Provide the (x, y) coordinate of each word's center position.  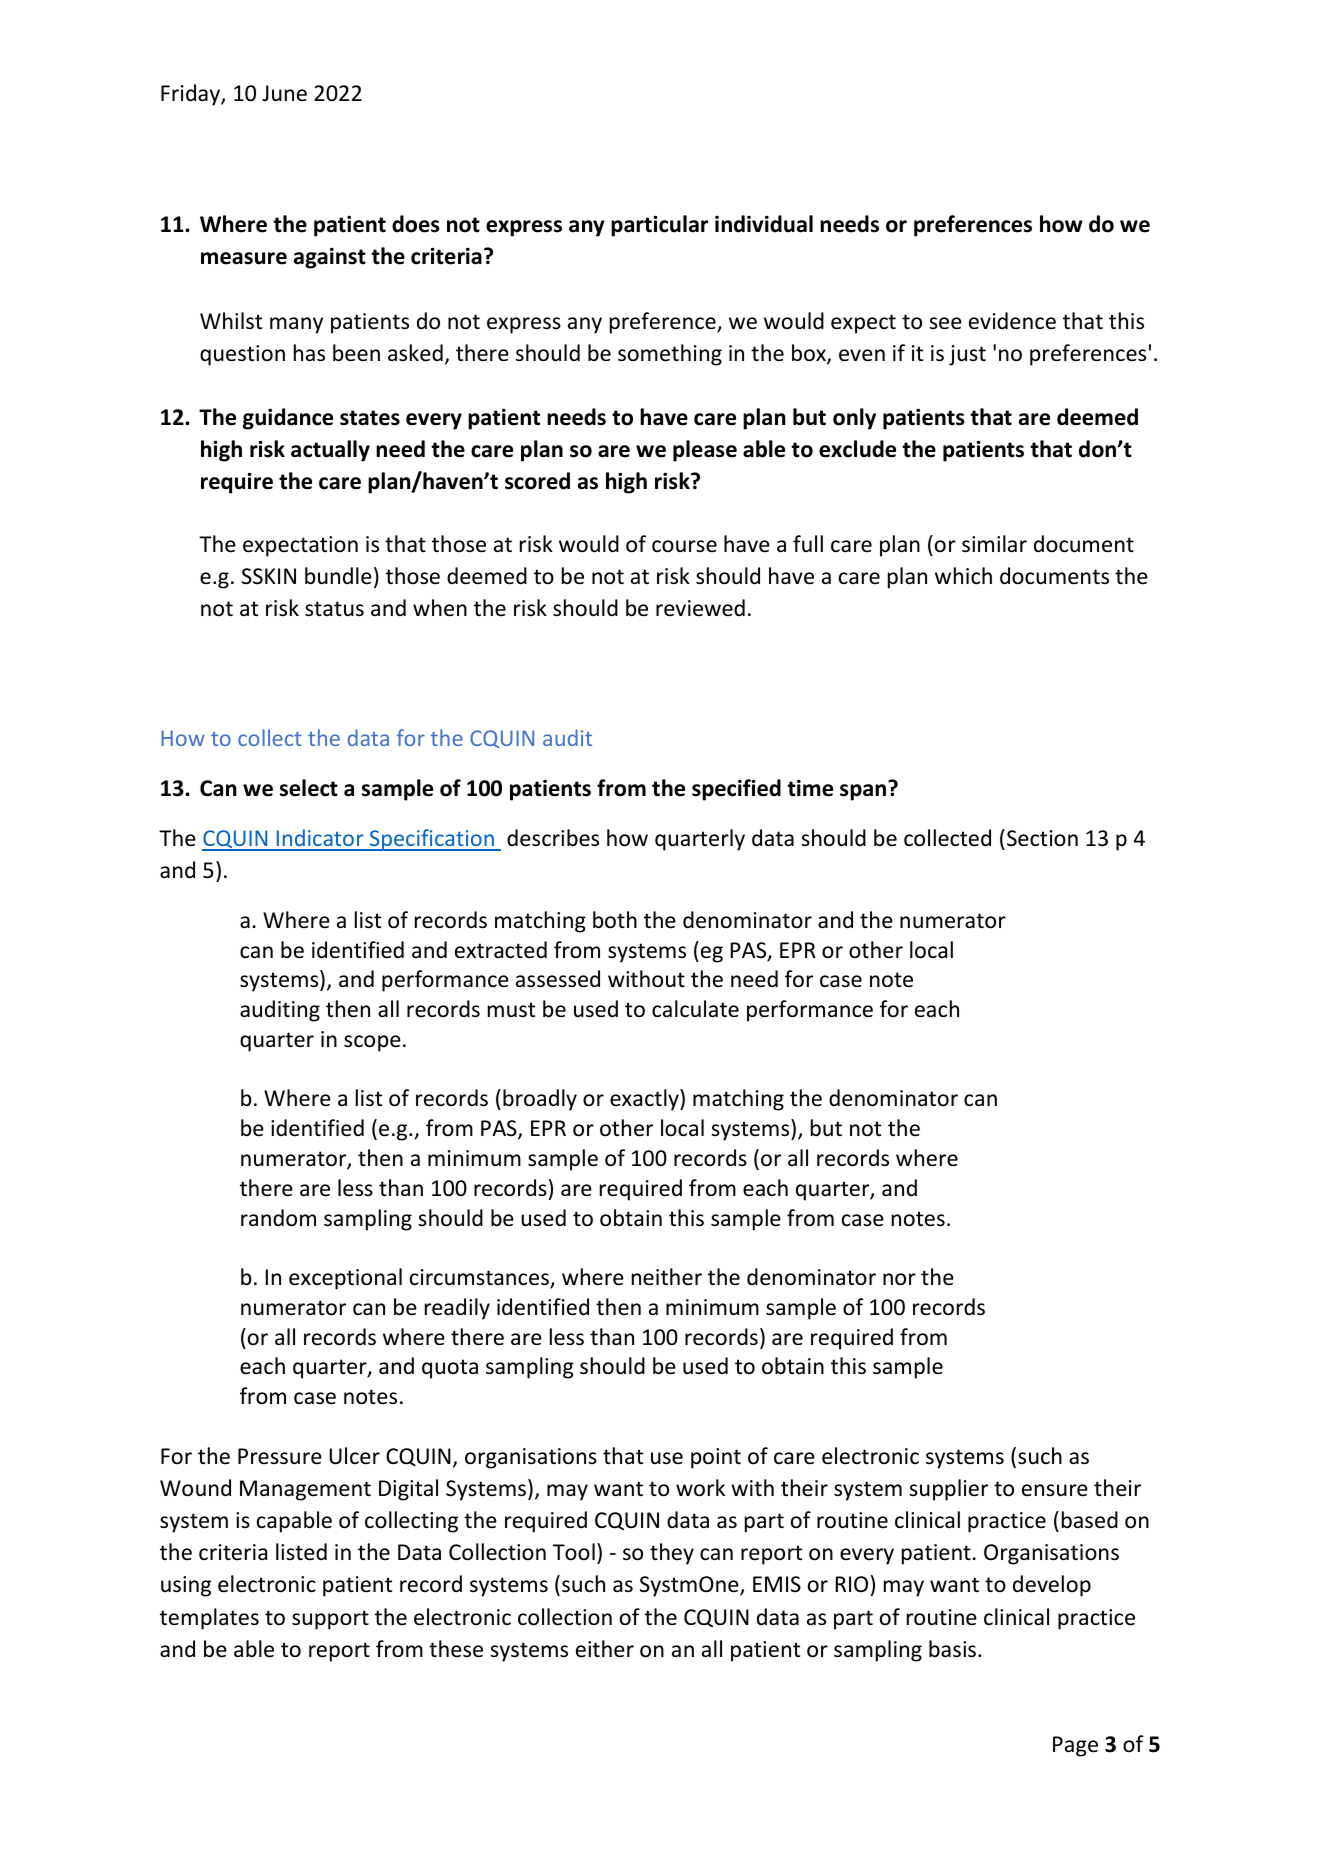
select (309, 788)
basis (952, 1649)
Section (1042, 838)
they (672, 1554)
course (684, 546)
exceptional (345, 1279)
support (330, 1620)
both (615, 920)
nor (899, 1279)
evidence (1012, 321)
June (284, 93)
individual (764, 224)
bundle (338, 576)
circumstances (480, 1278)
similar (994, 544)
